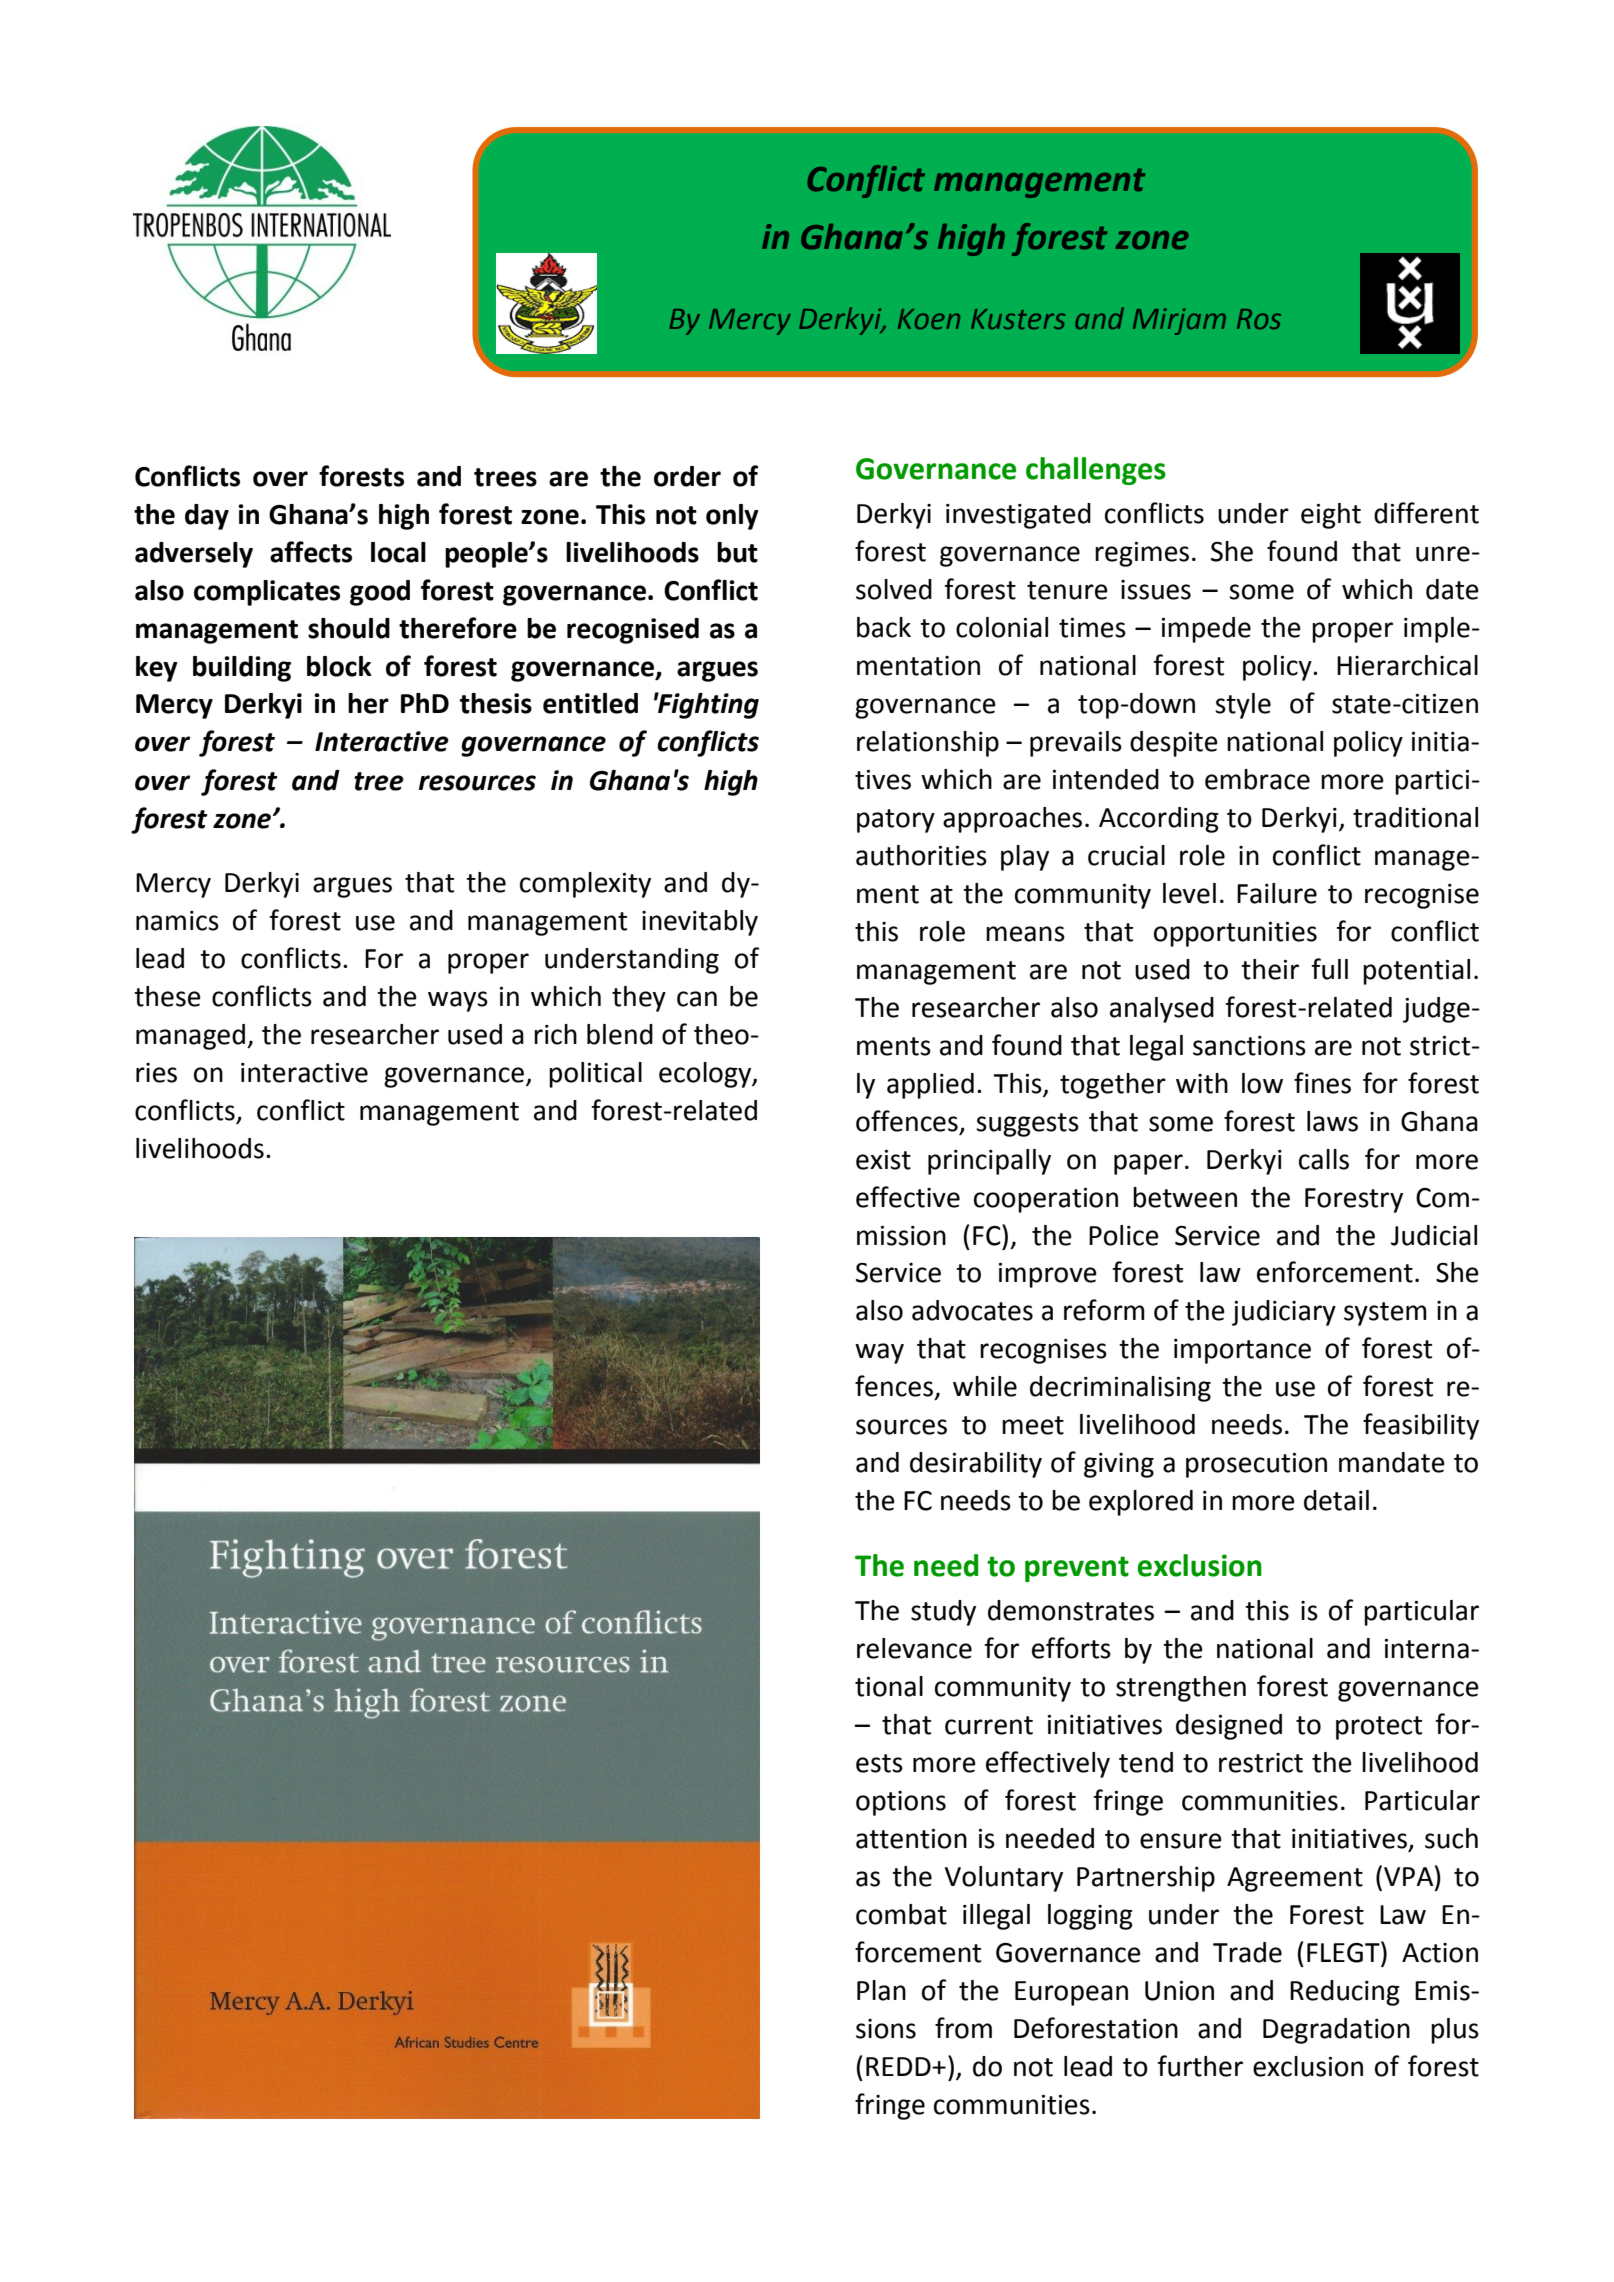 The height and width of the screenshot is (2282, 1614). Describe the element at coordinates (595, 1075) in the screenshot. I see `political` at that location.
